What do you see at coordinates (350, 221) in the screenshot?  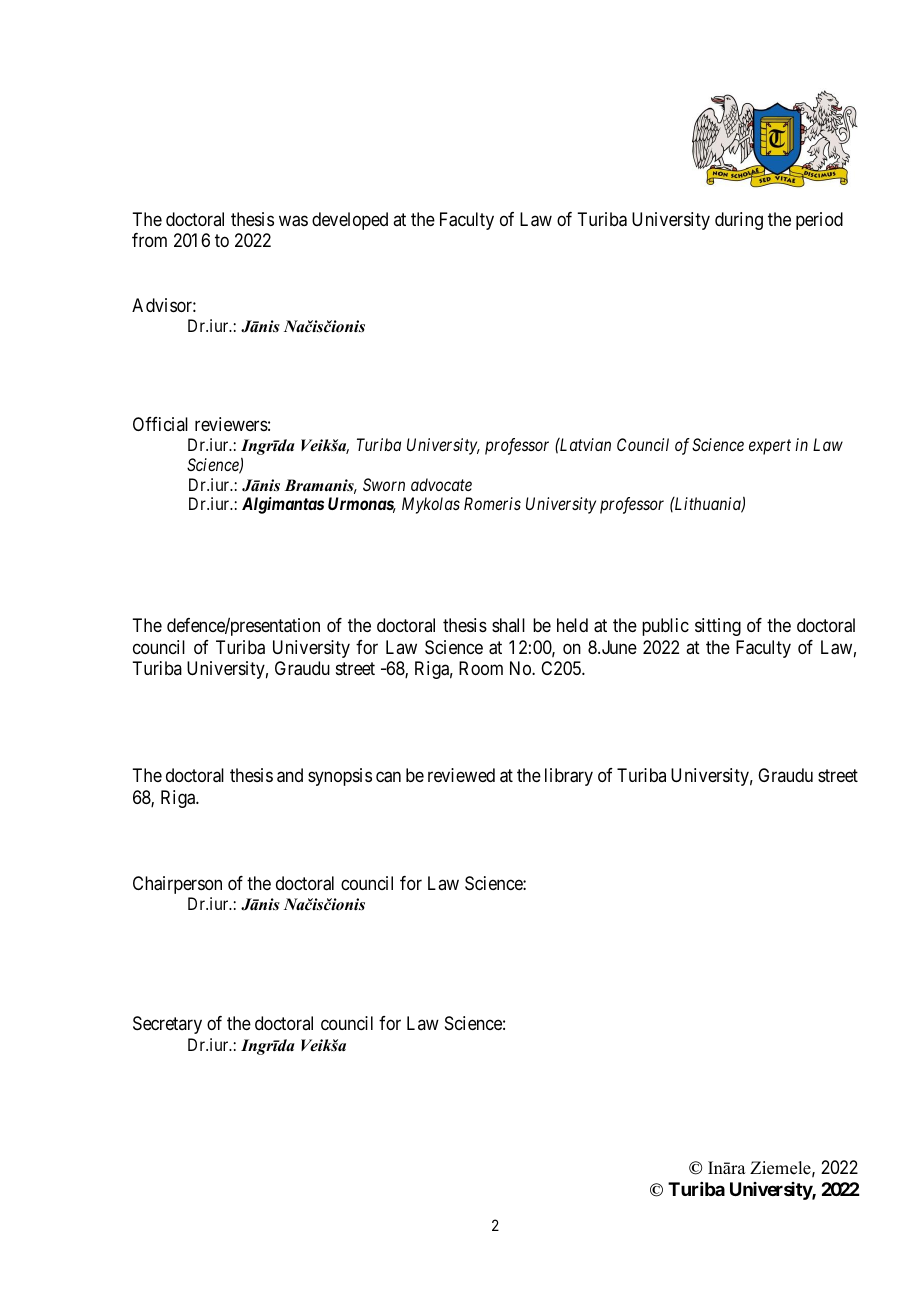 I see `developed` at bounding box center [350, 221].
